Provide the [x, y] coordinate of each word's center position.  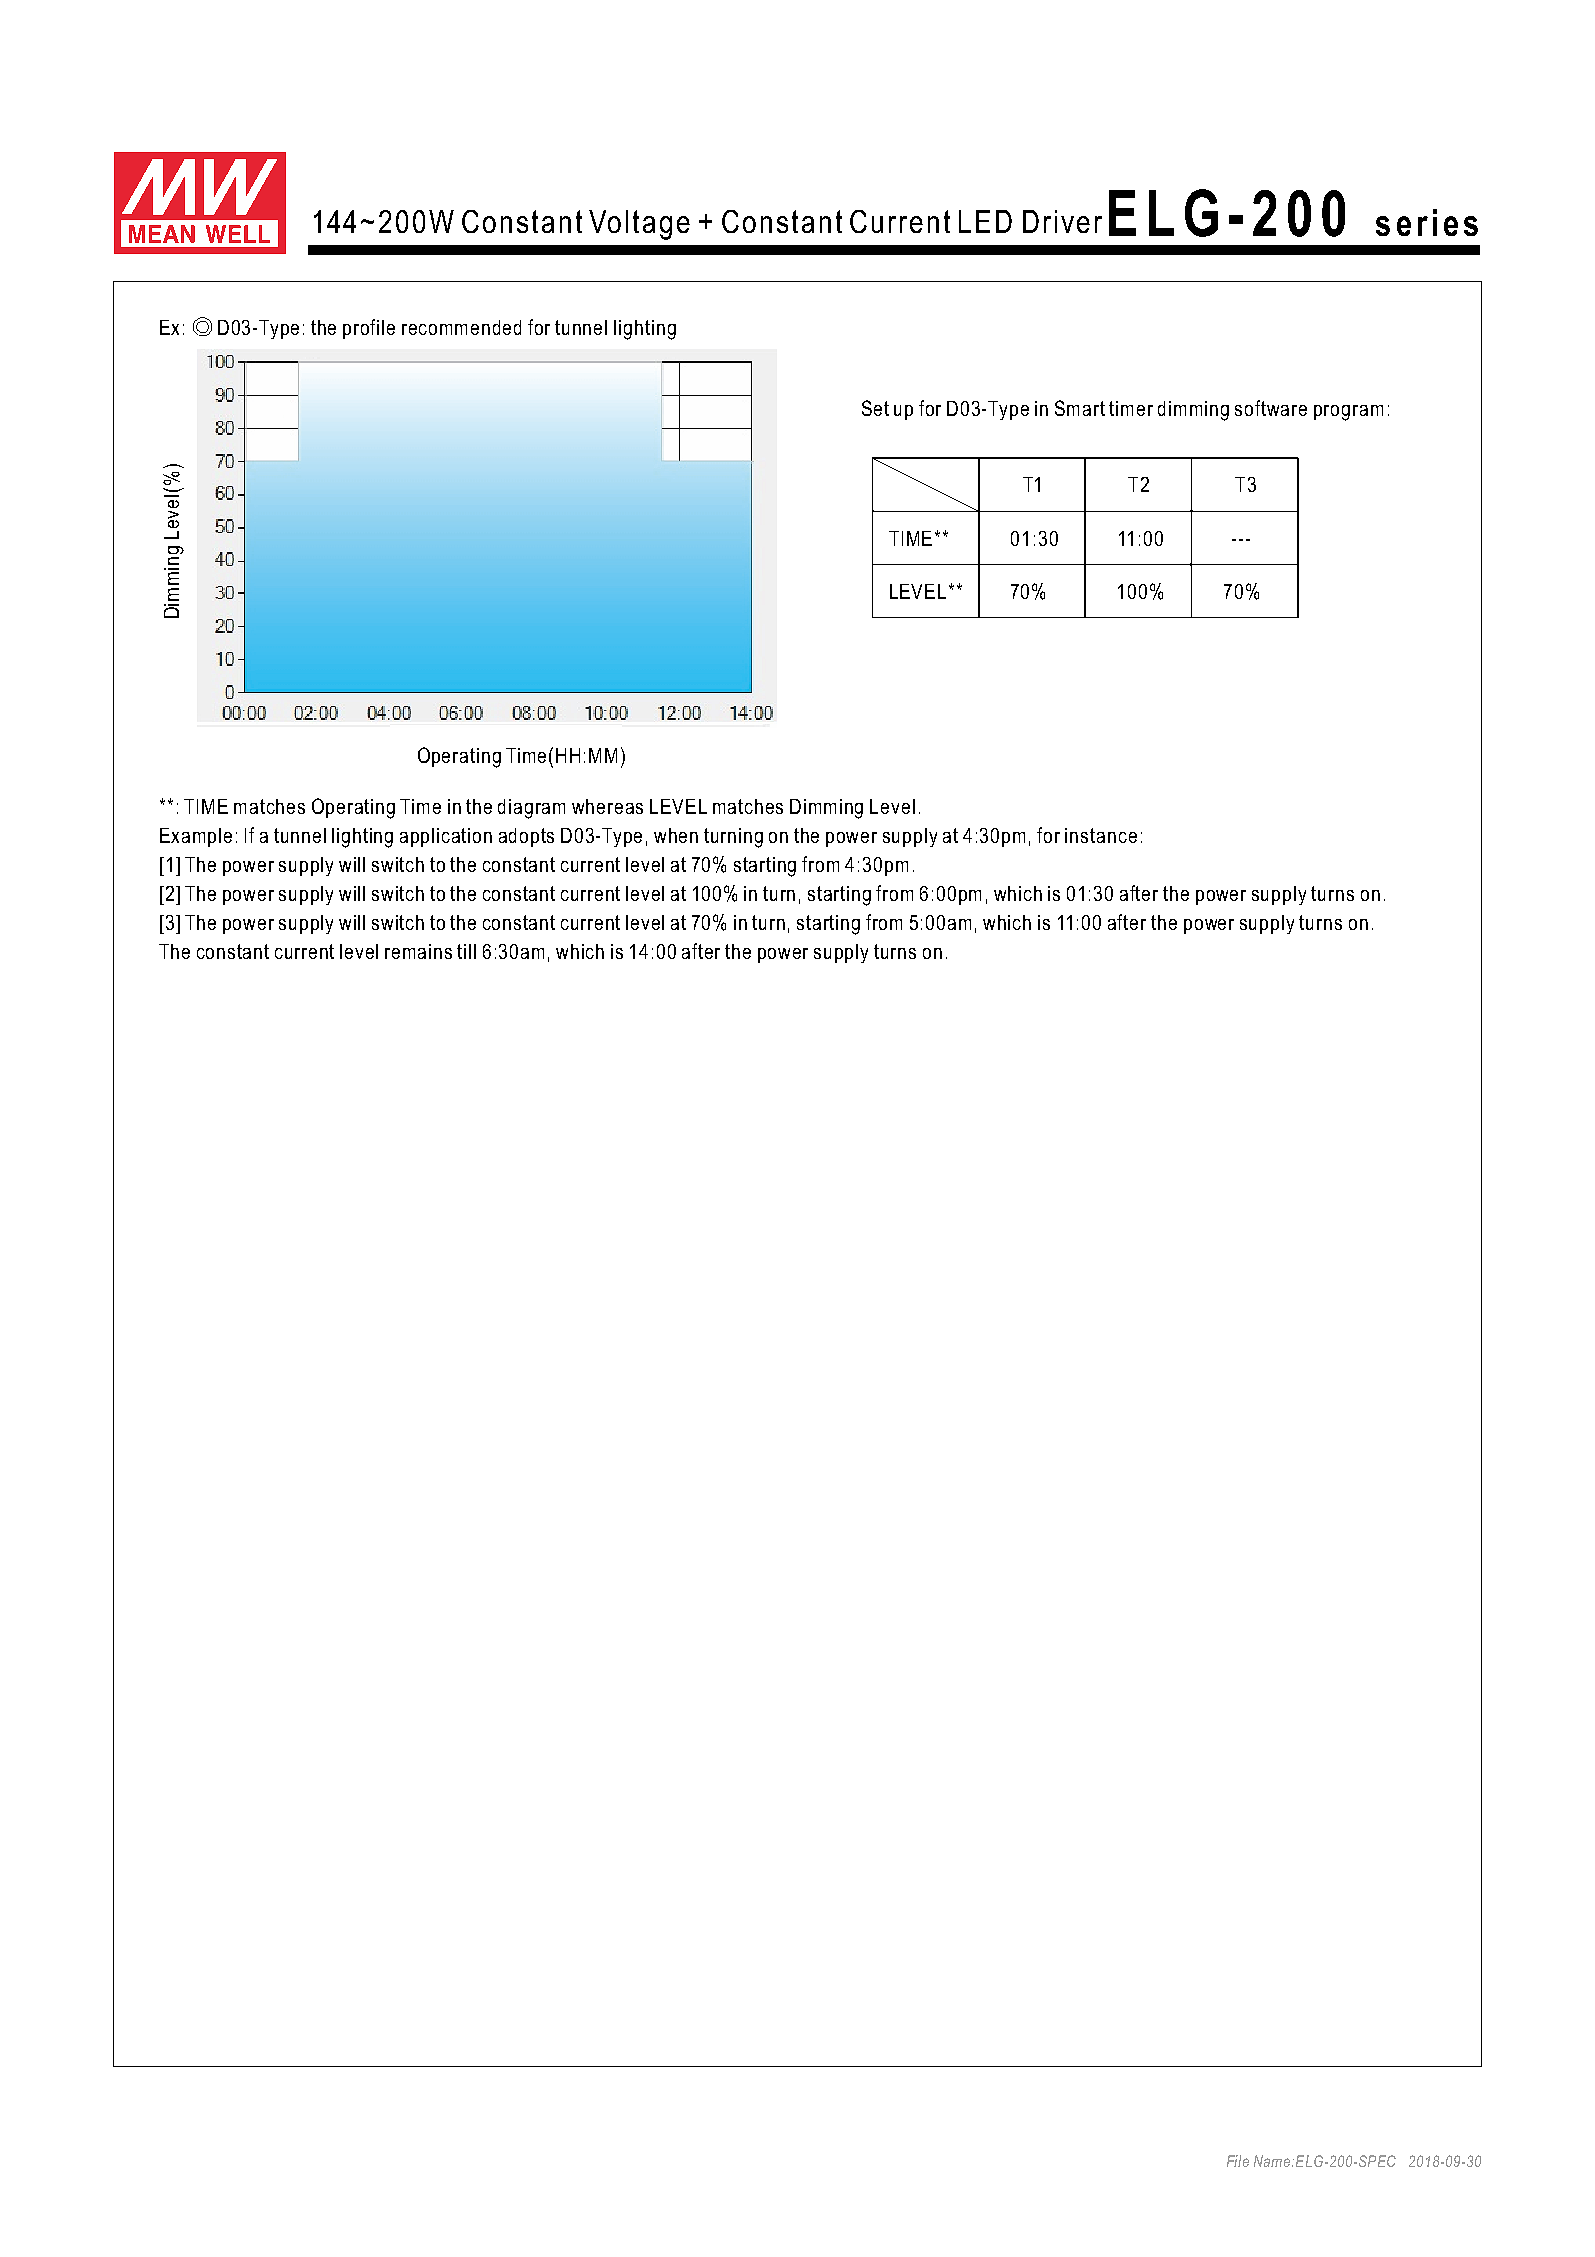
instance [1101, 835]
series [1427, 222]
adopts [526, 837]
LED [985, 221]
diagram [531, 809]
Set [875, 408]
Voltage [639, 225]
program [1348, 413]
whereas [607, 806]
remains [418, 951]
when [676, 835]
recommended [461, 327]
